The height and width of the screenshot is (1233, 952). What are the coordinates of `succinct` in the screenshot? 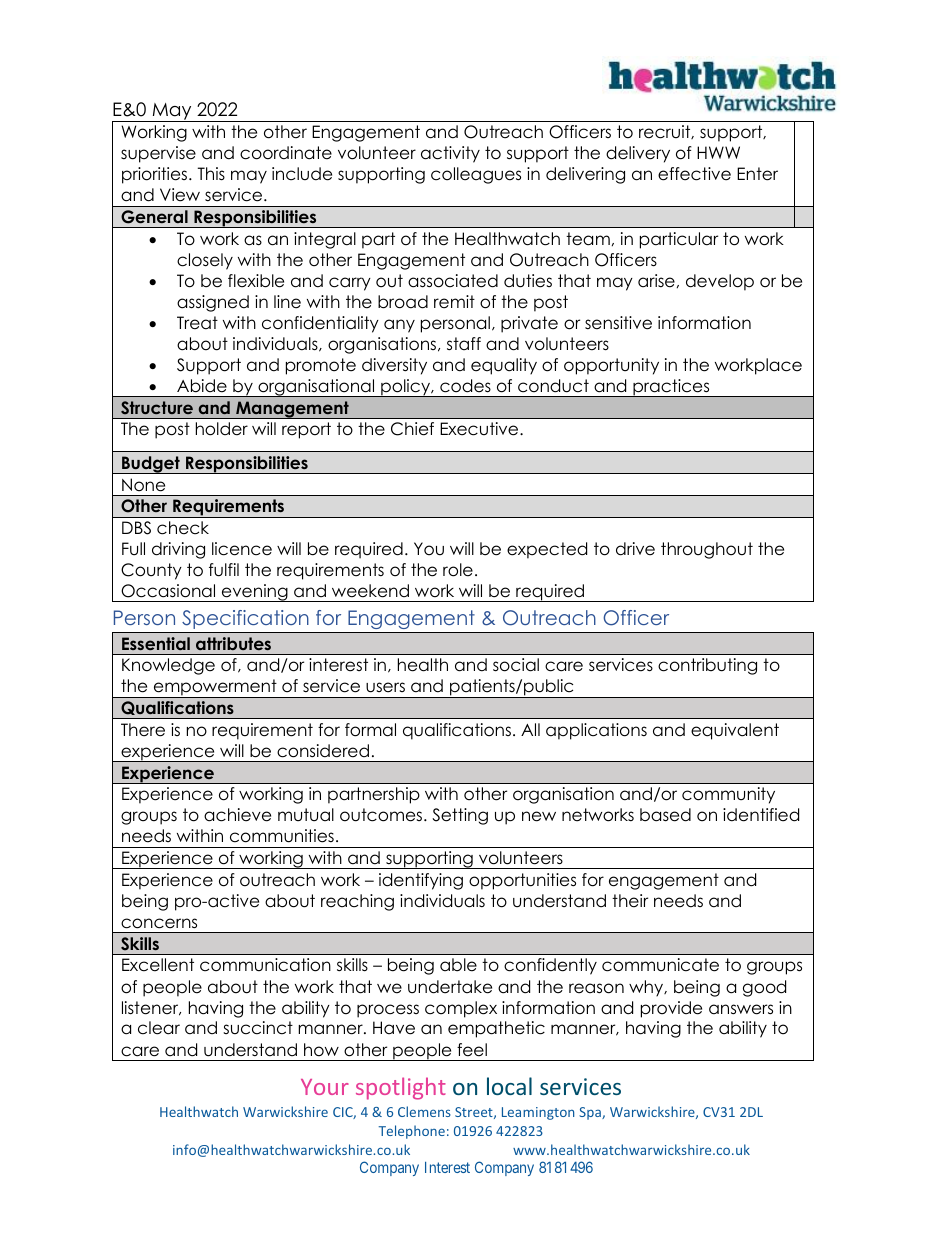 It's located at (258, 1028).
